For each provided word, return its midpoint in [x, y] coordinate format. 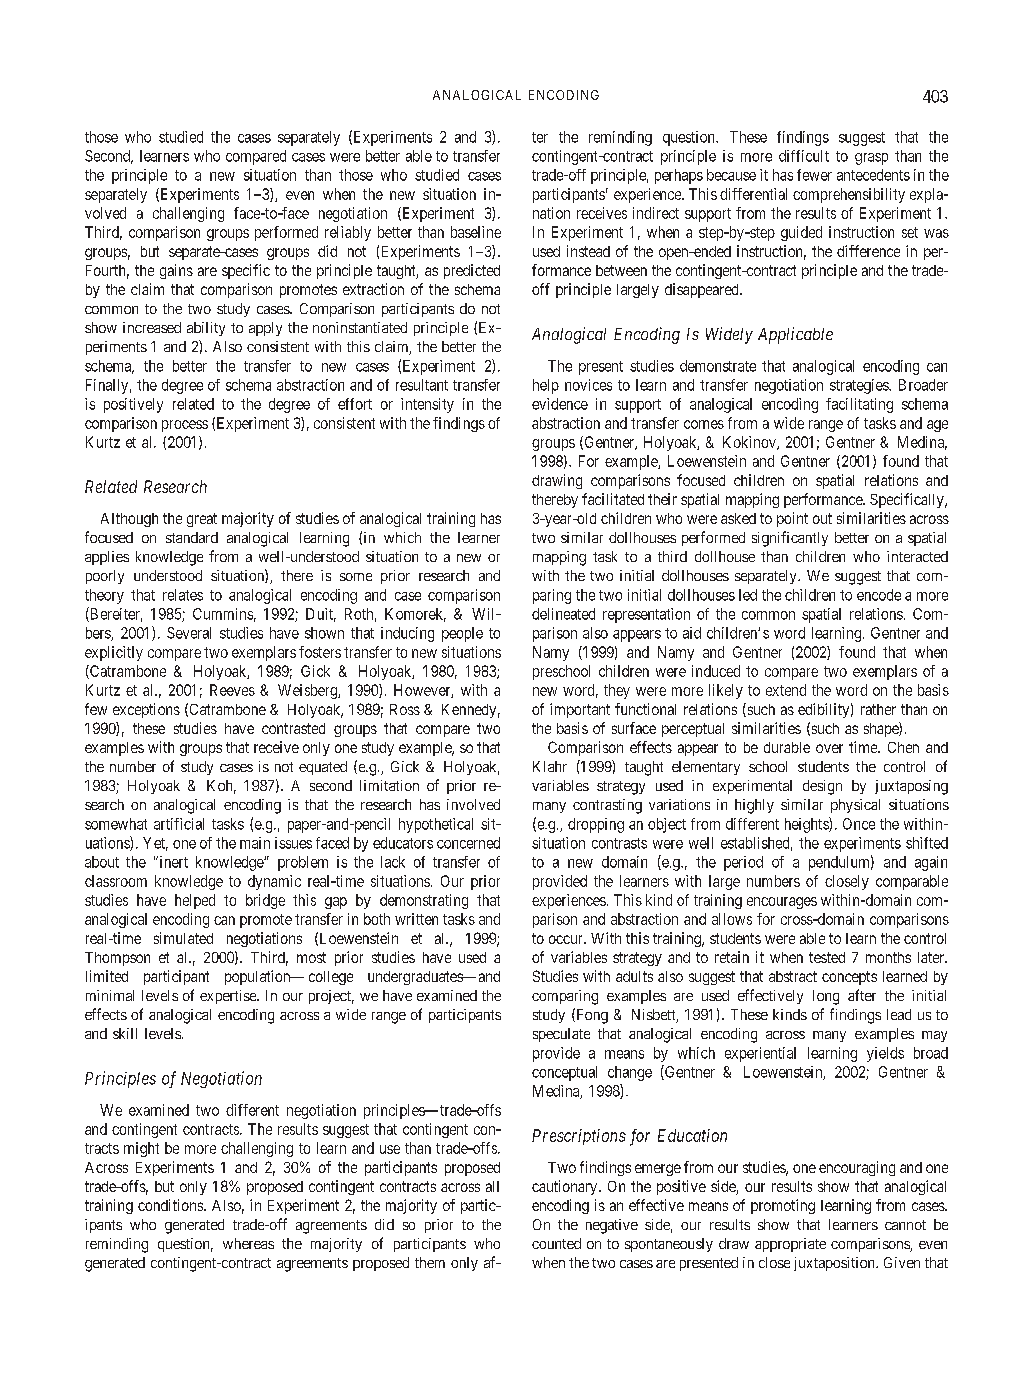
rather [878, 709]
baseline [476, 232]
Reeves [232, 690]
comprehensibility [849, 195]
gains [176, 271]
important [580, 710]
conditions [171, 1205]
